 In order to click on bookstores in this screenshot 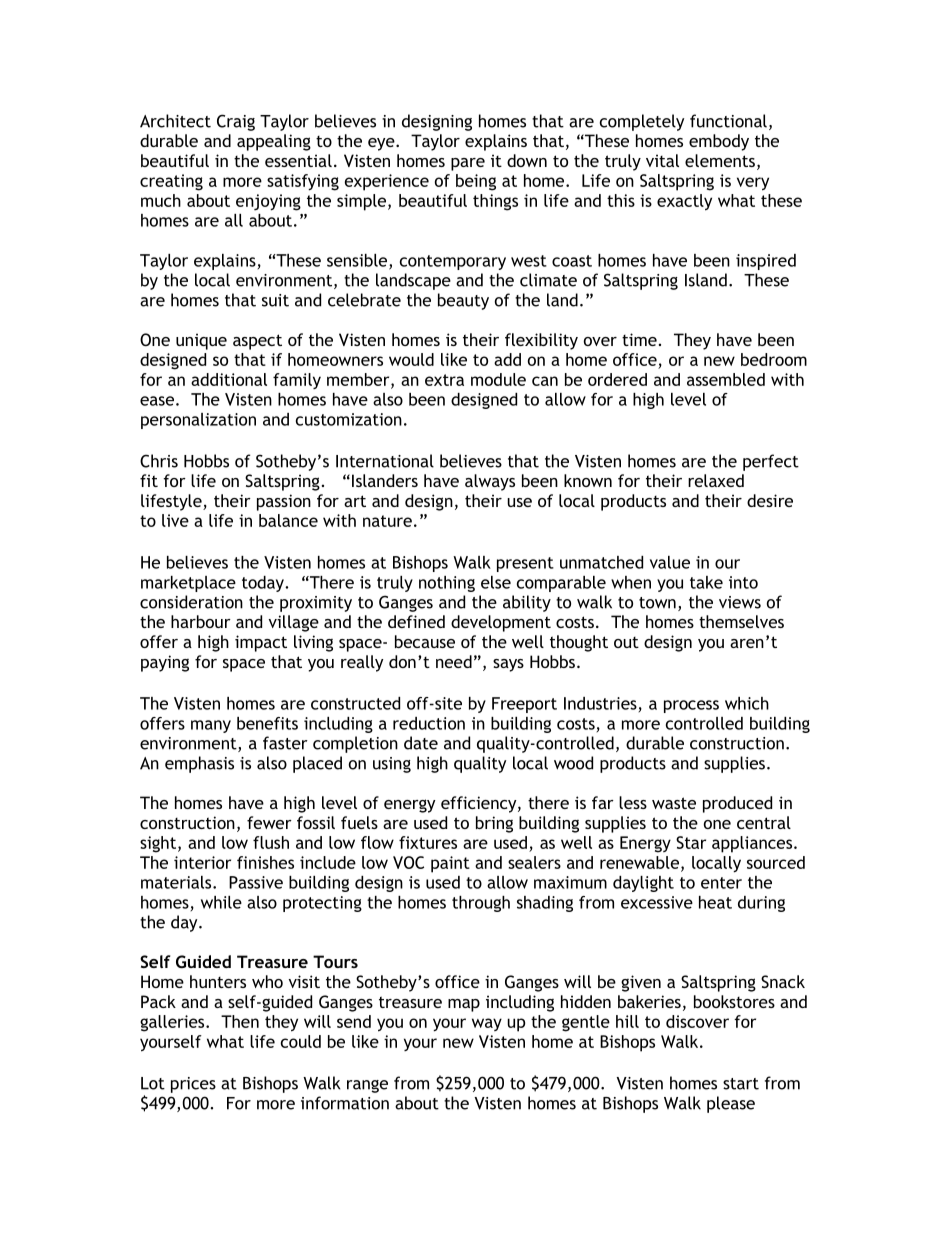, I will do `click(734, 1001)`.
